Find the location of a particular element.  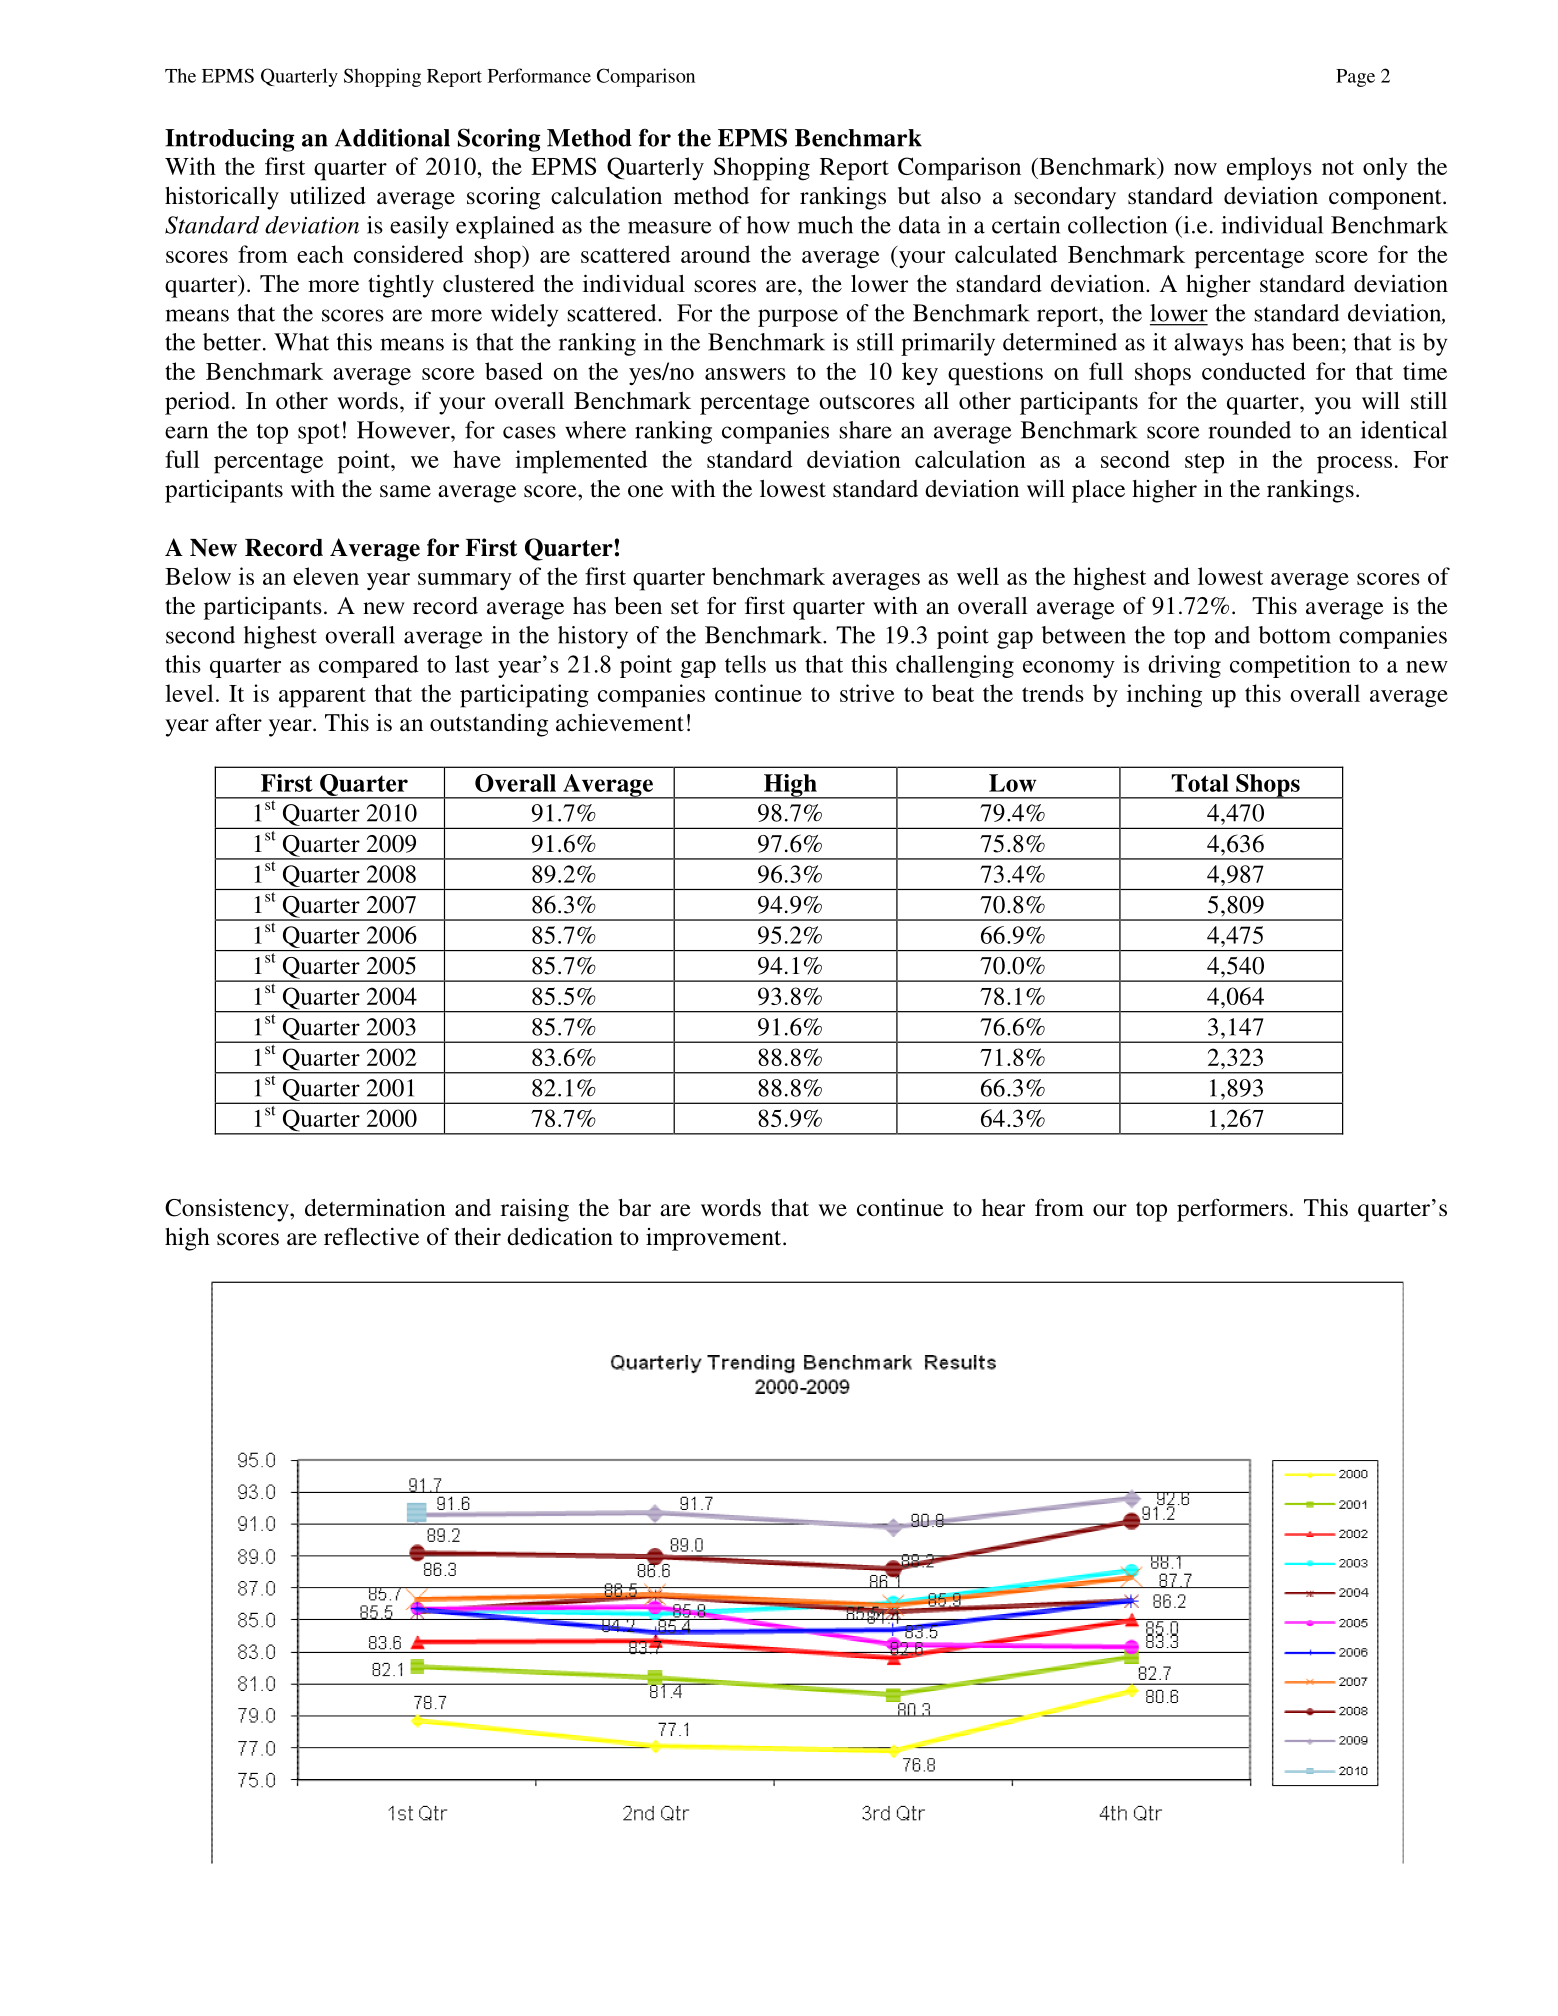

bar is located at coordinates (634, 1207).
